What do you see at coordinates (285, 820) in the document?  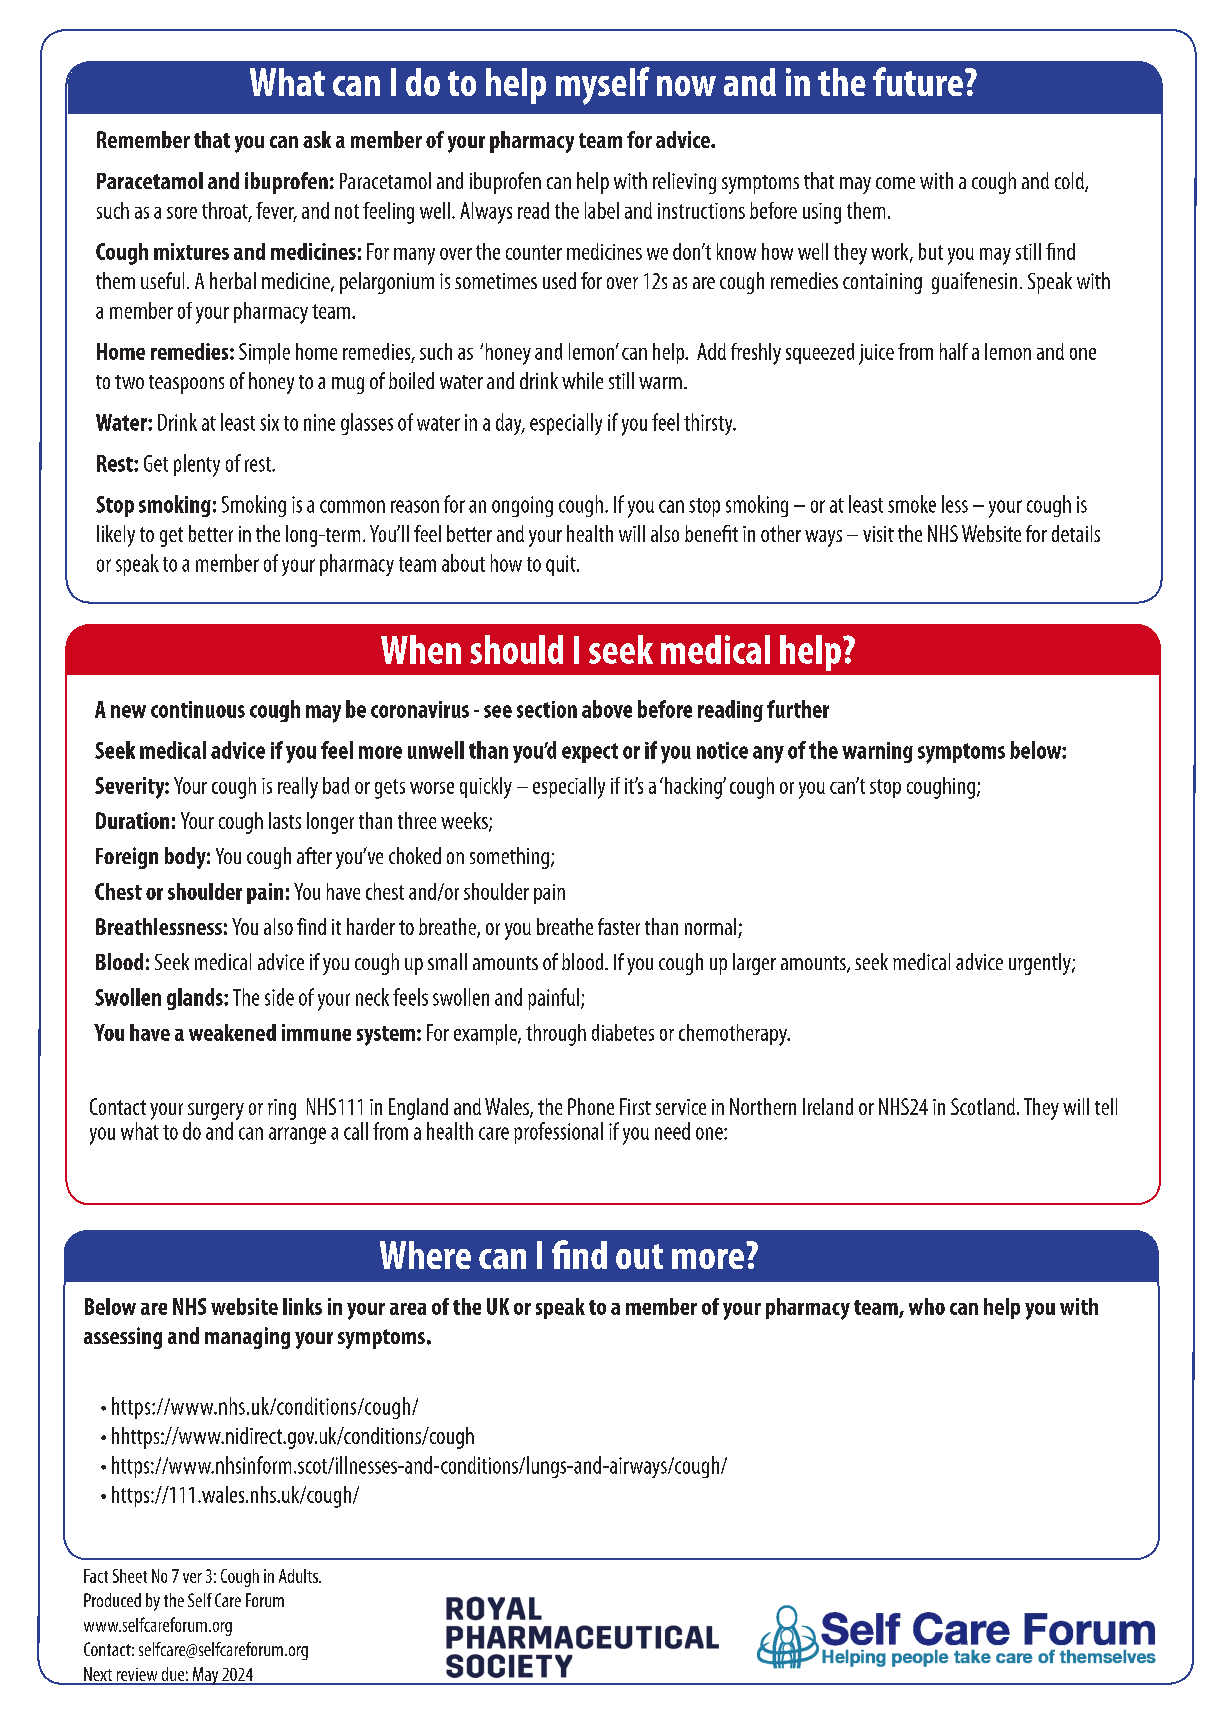 I see `lasts` at bounding box center [285, 820].
